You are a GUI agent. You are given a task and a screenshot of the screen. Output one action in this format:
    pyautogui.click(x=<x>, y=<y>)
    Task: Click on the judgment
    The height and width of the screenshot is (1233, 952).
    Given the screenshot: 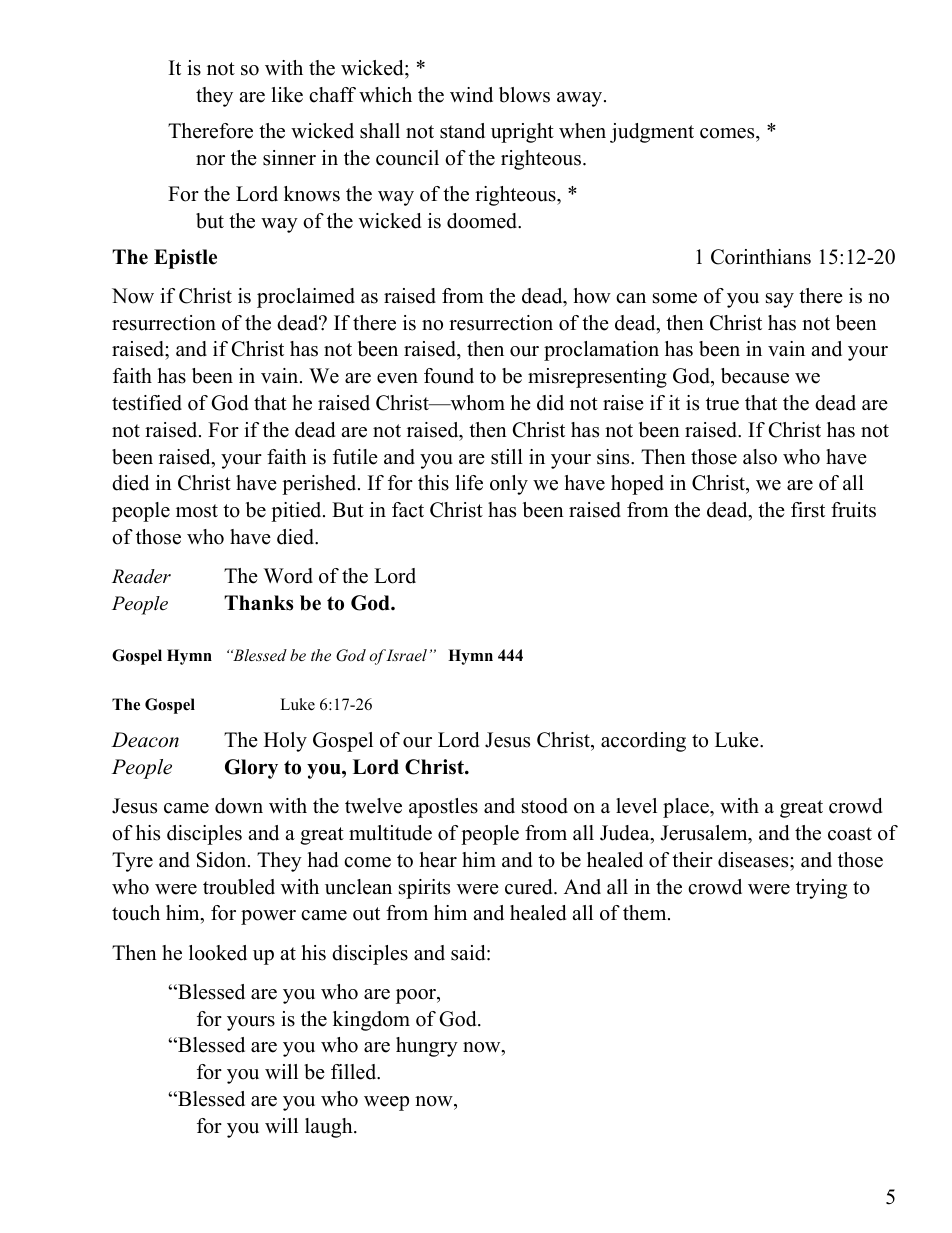 What is the action you would take?
    pyautogui.click(x=652, y=133)
